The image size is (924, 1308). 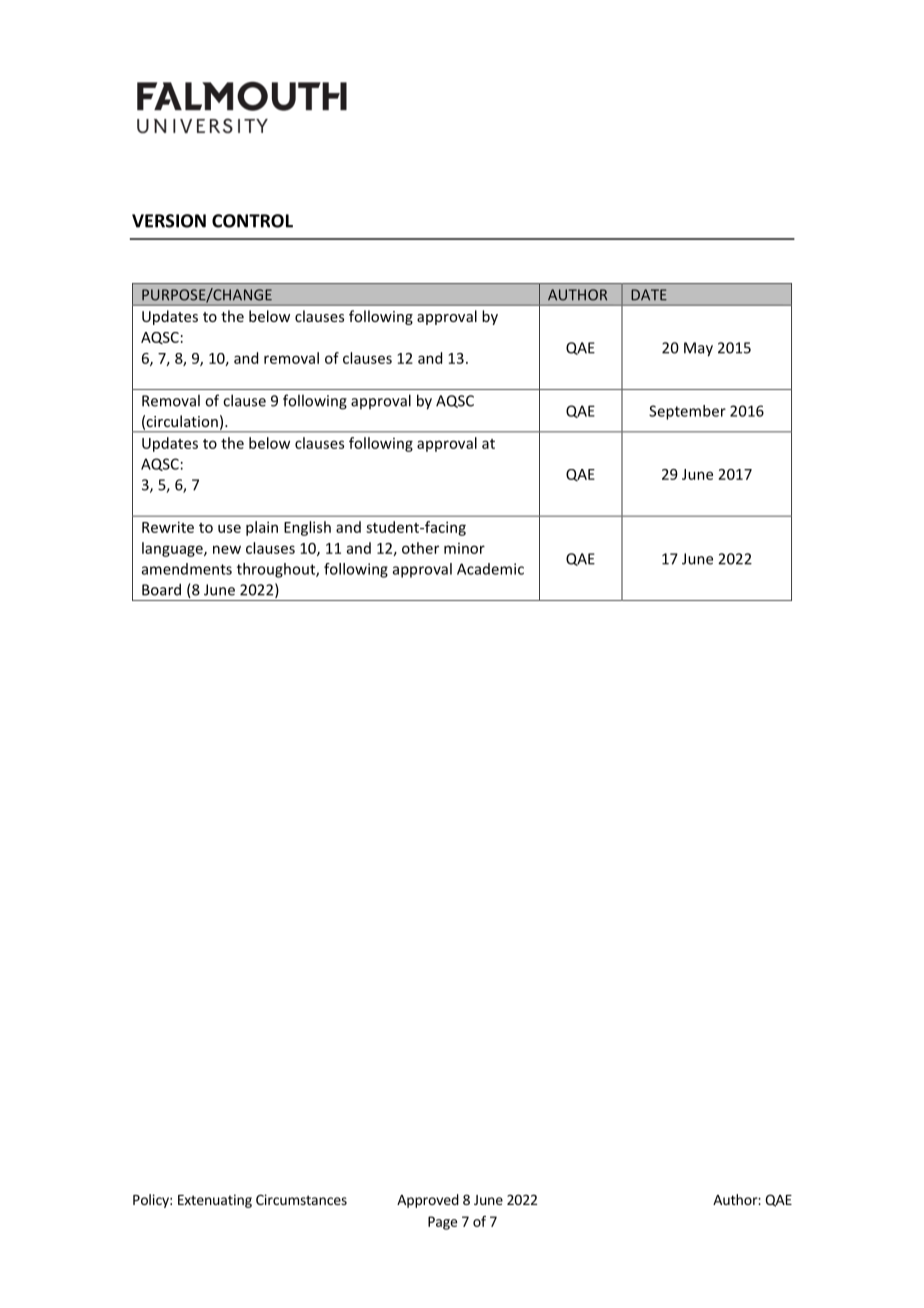 I want to click on CONTROL, so click(x=252, y=221).
